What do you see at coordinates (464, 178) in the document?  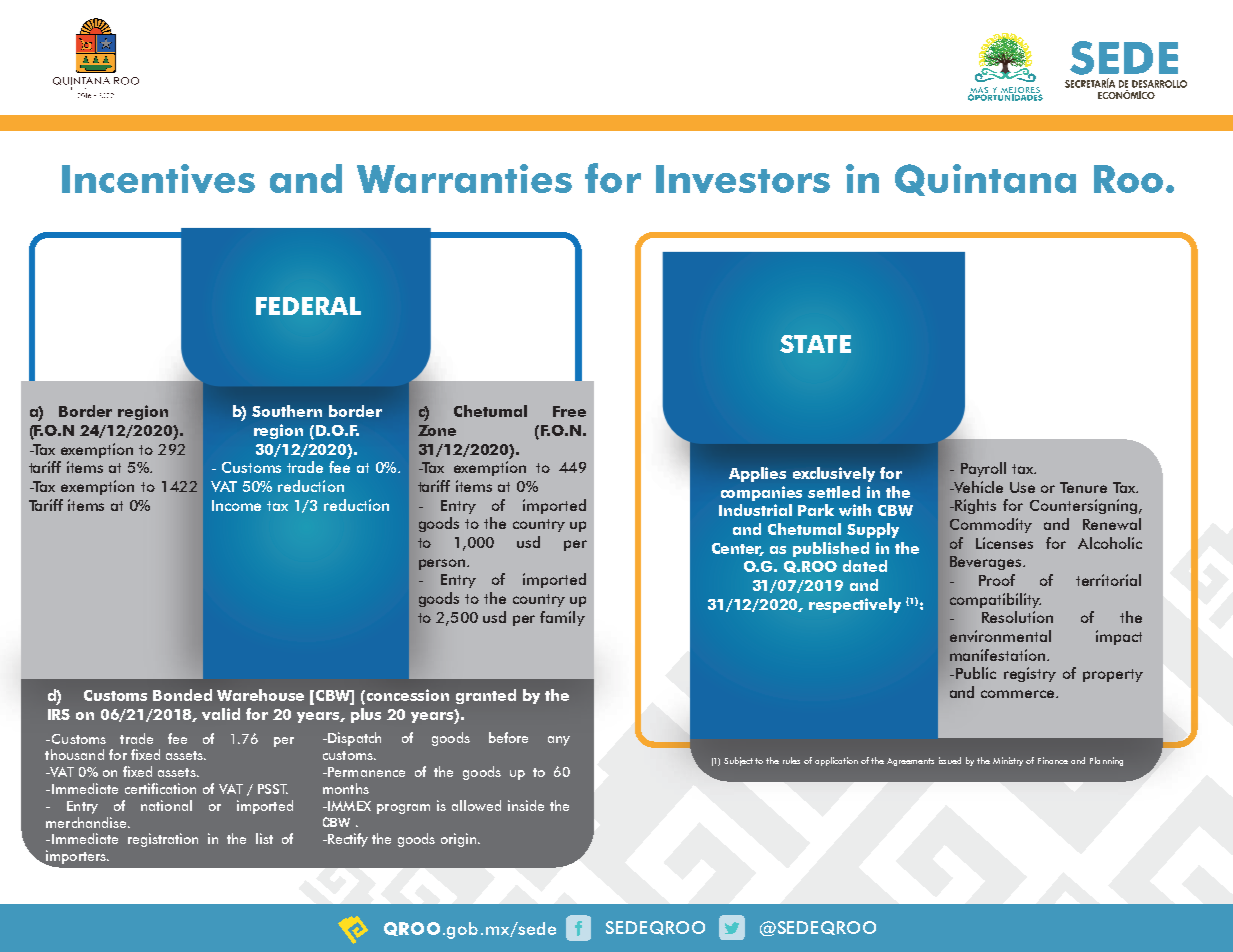 I see `Warranties` at bounding box center [464, 178].
